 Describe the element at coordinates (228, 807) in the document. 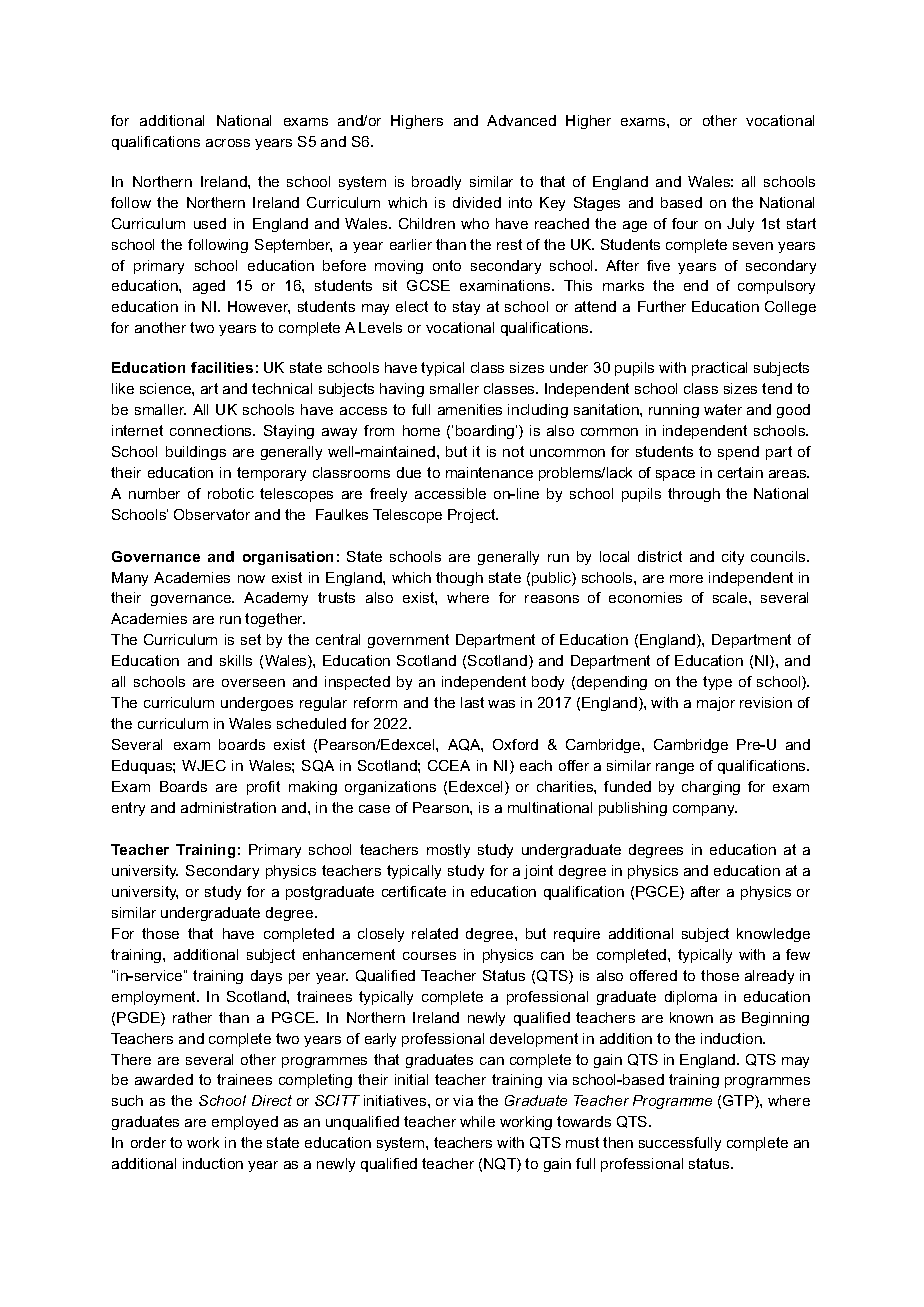

I see `administration` at that location.
